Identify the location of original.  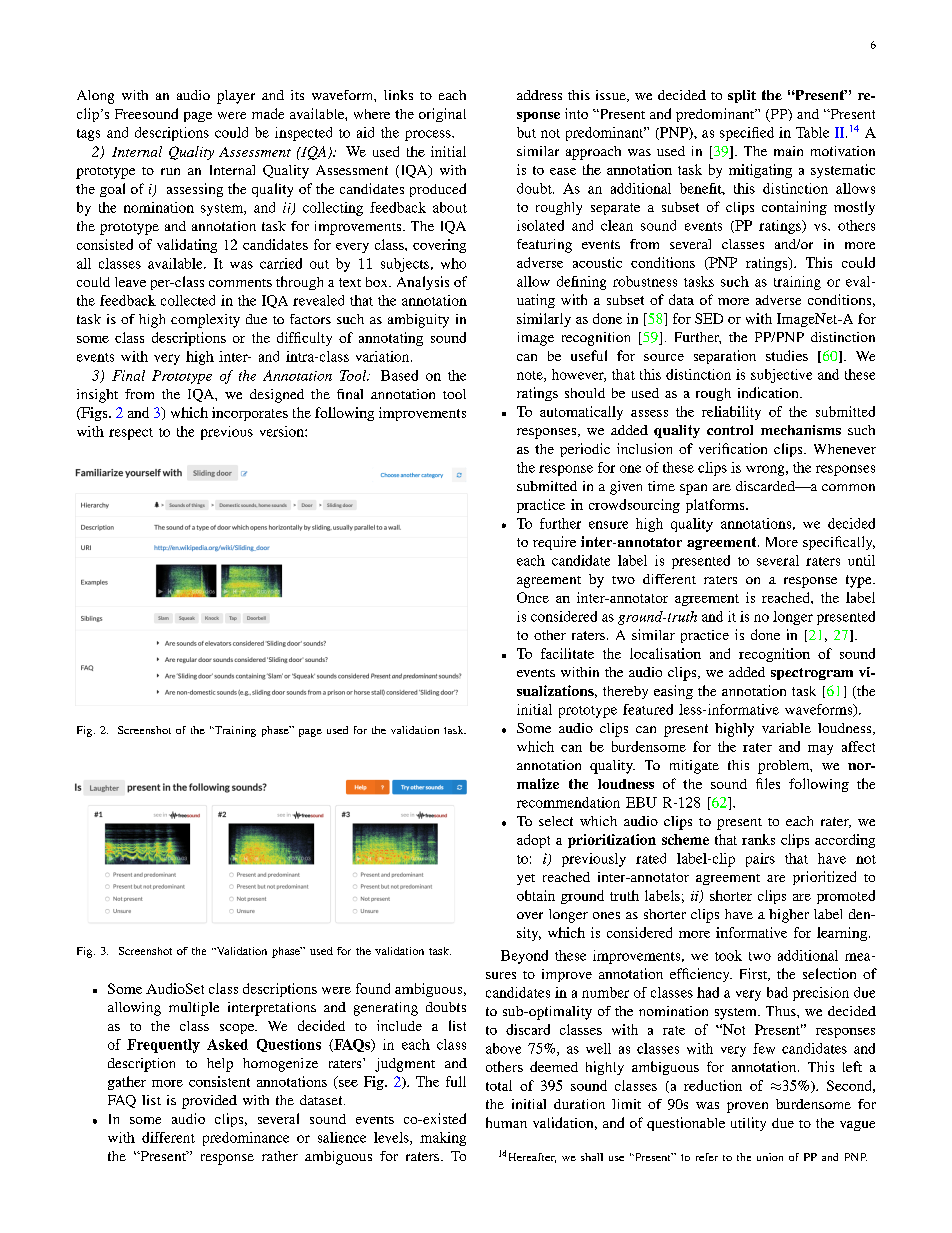
(442, 115).
